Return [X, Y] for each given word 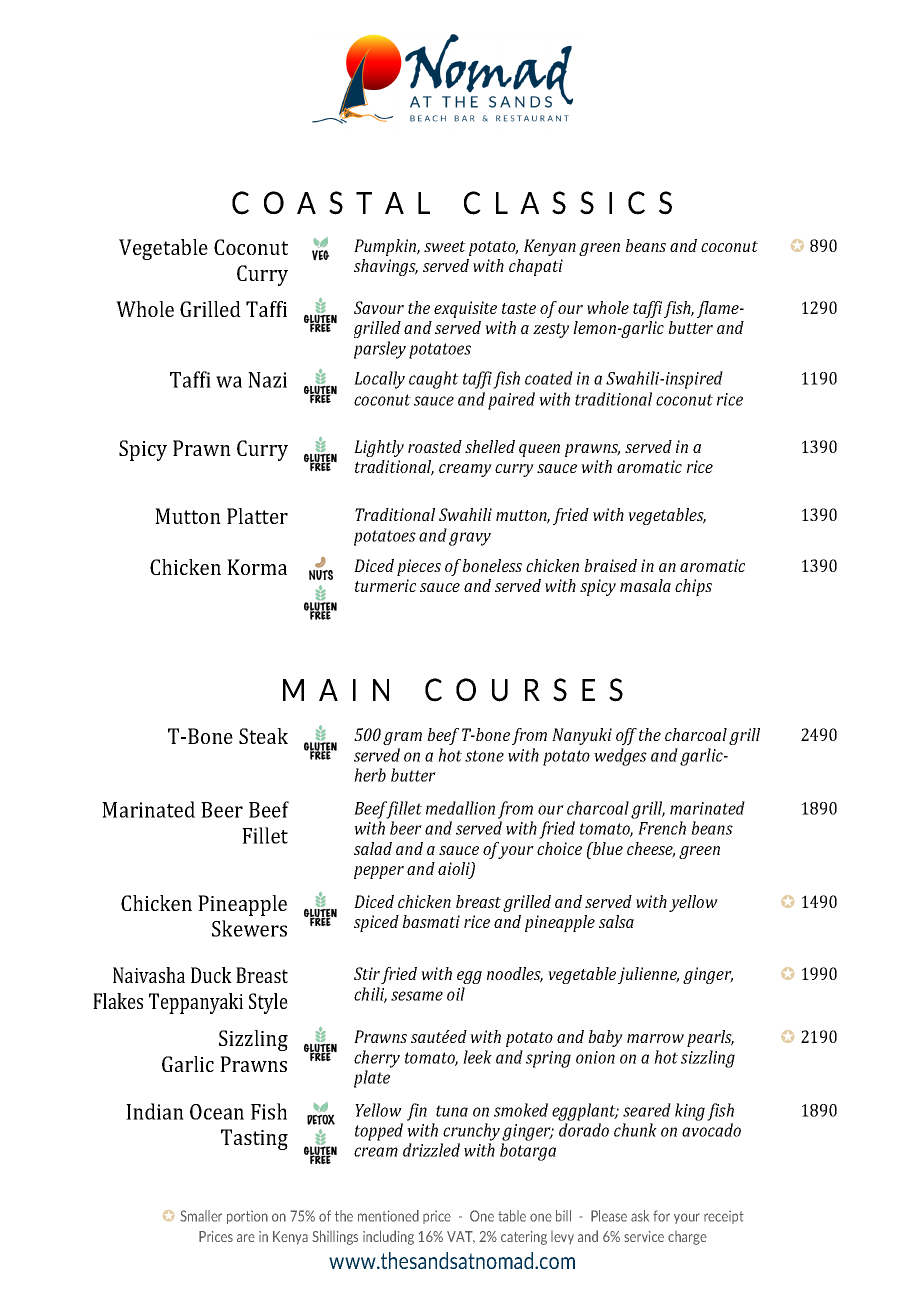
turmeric [385, 585]
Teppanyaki [196, 1003]
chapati [536, 267]
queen [539, 450]
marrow [655, 1038]
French [662, 828]
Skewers [249, 928]
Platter [257, 516]
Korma [257, 567]
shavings [386, 267]
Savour [379, 307]
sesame [417, 996]
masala [645, 585]
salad [373, 848]
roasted [435, 446]
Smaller [201, 1216]
